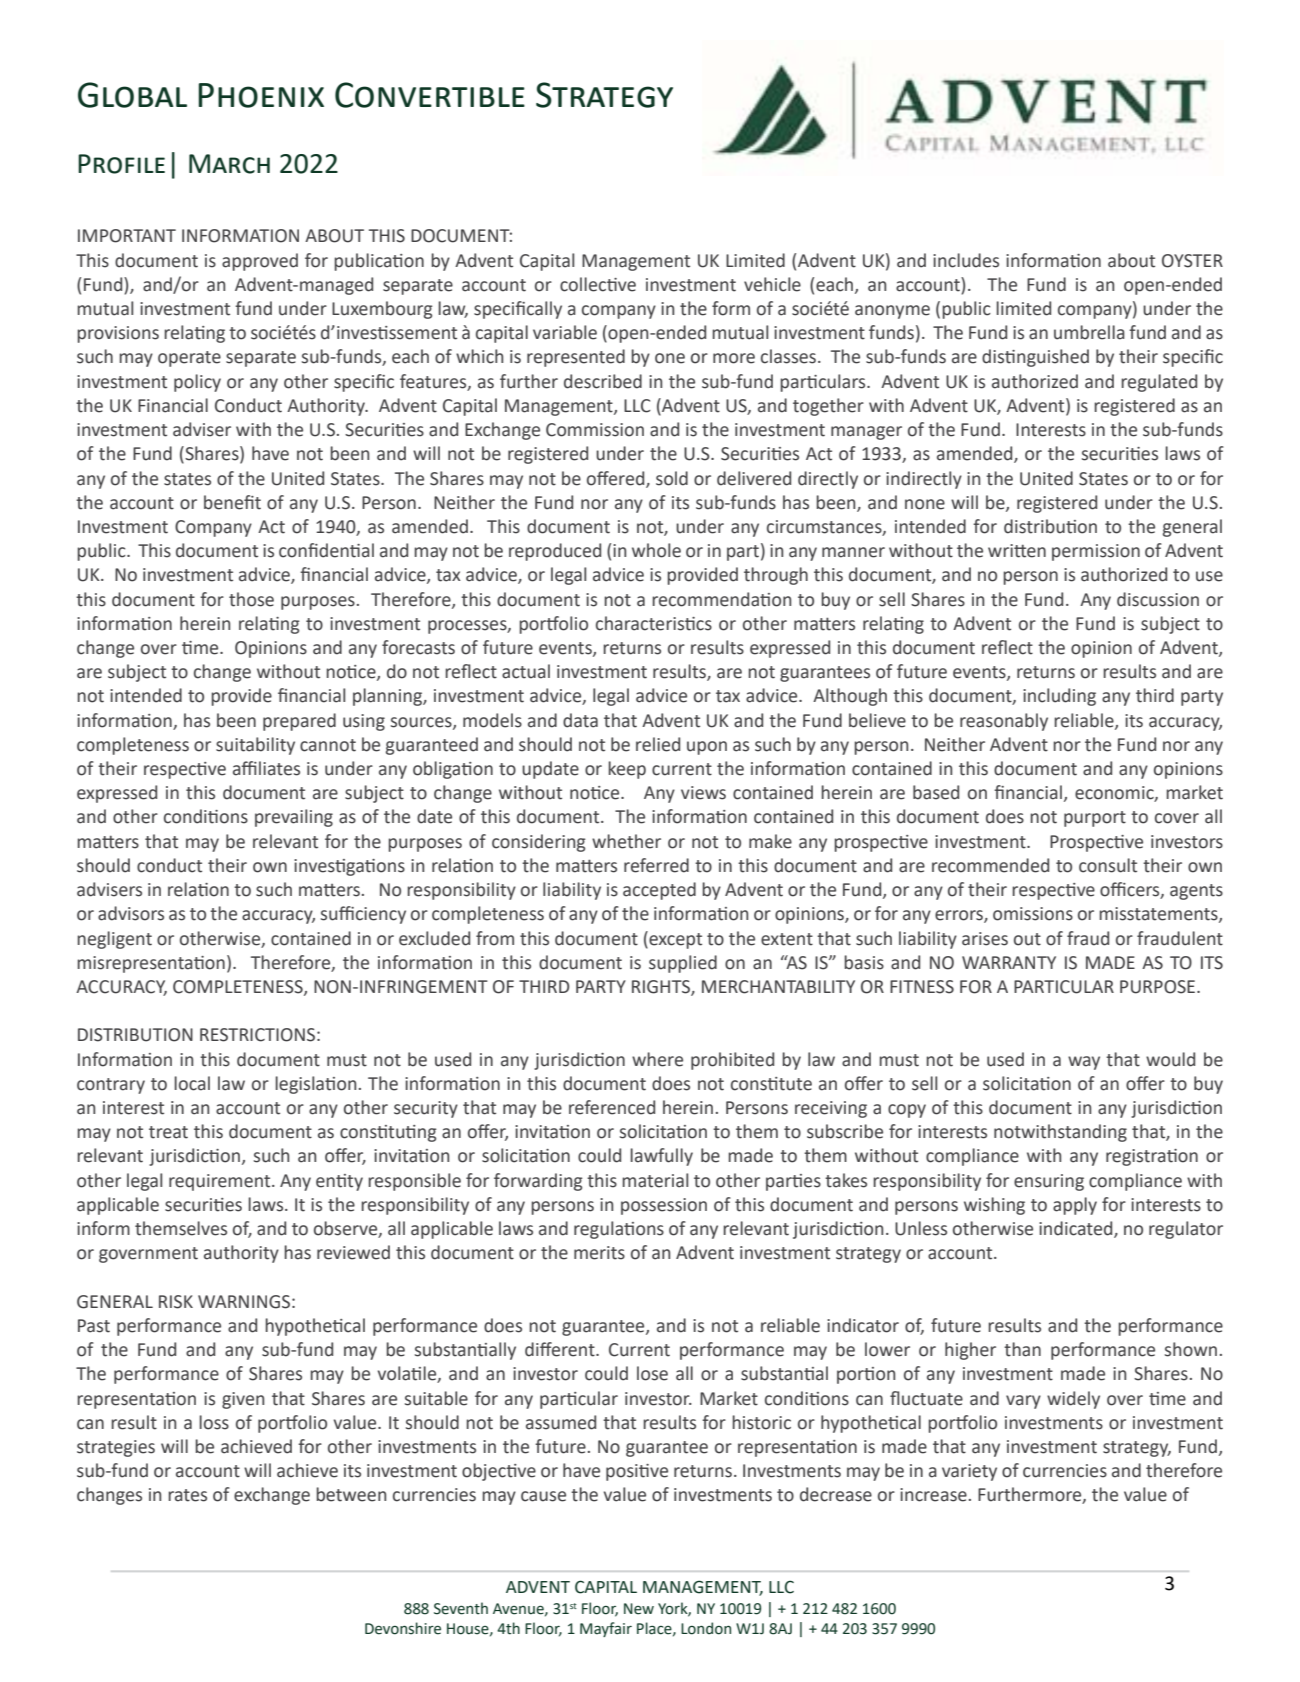  What do you see at coordinates (294, 818) in the screenshot?
I see `prevailing` at bounding box center [294, 818].
